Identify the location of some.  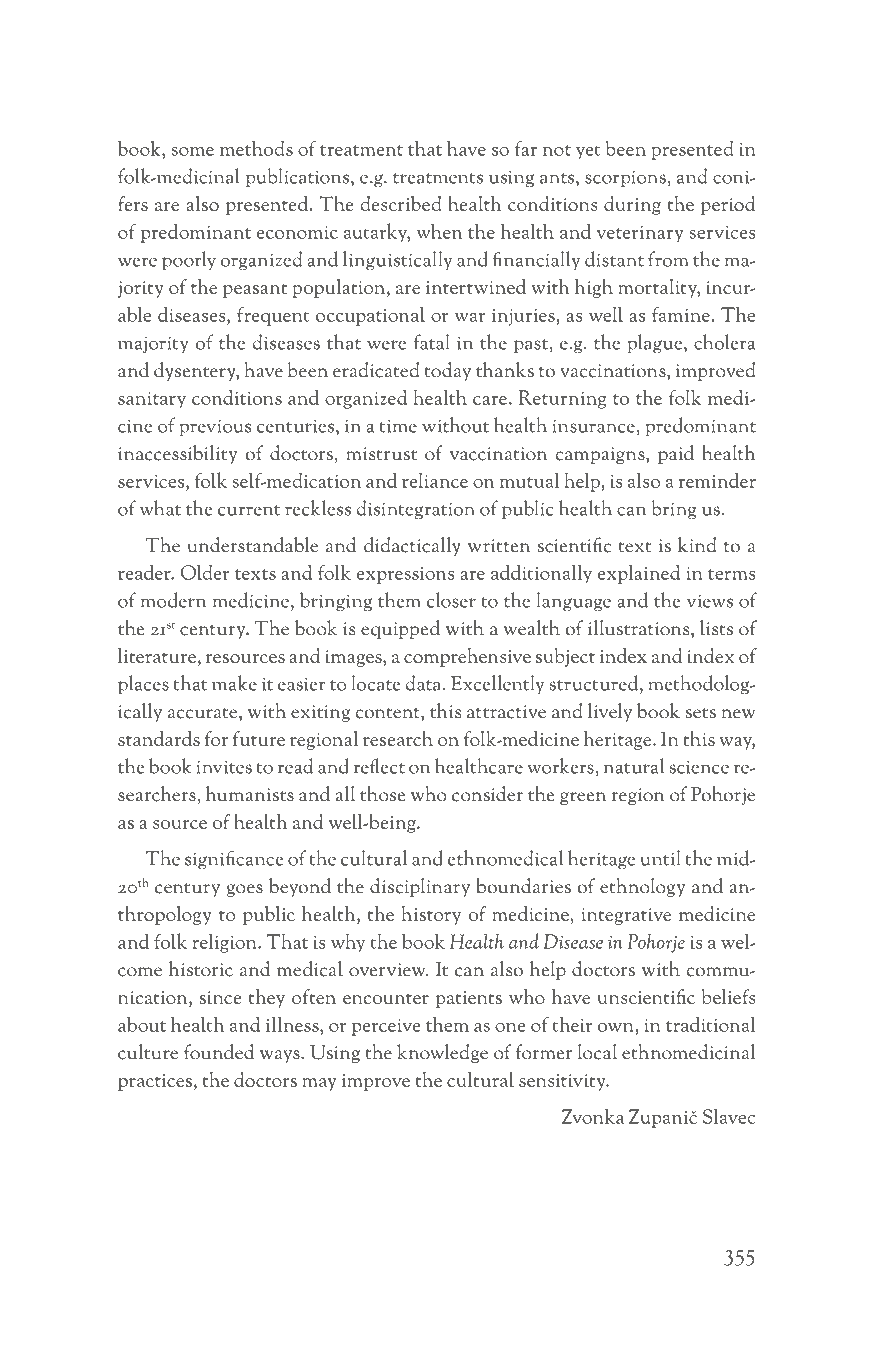
(193, 151).
